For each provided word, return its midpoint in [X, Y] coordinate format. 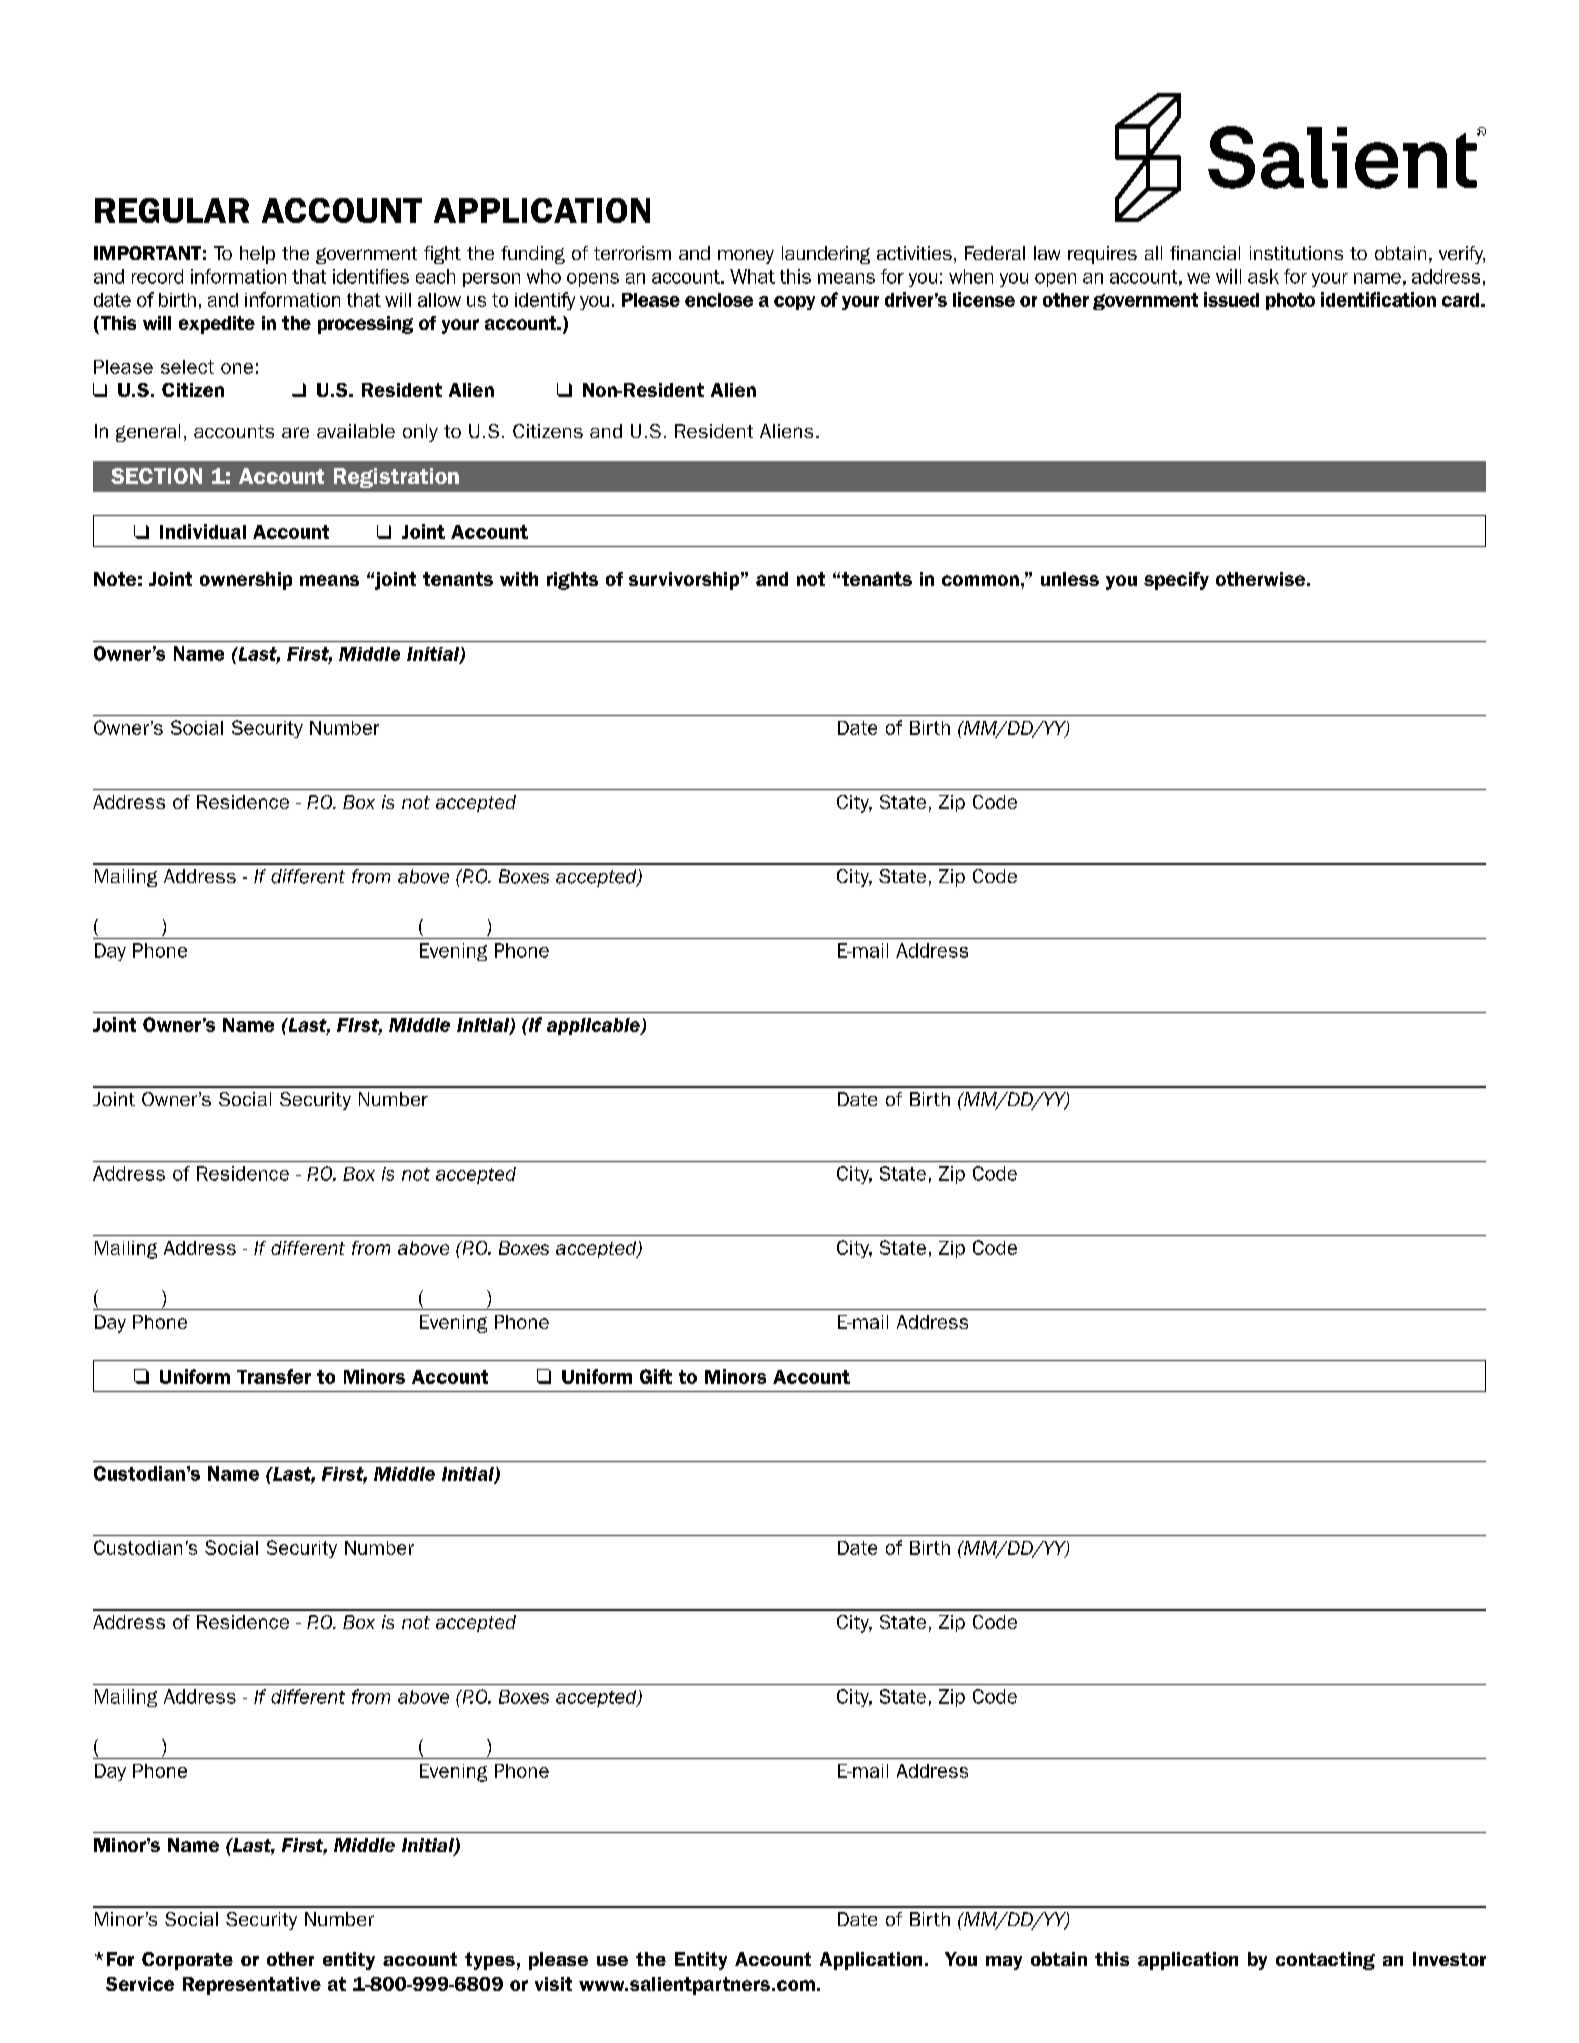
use [612, 1961]
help [257, 255]
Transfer [274, 1376]
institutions [1296, 253]
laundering [826, 255]
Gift [656, 1376]
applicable [594, 1026]
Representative [252, 1986]
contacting [1325, 1961]
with [519, 579]
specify [1176, 581]
